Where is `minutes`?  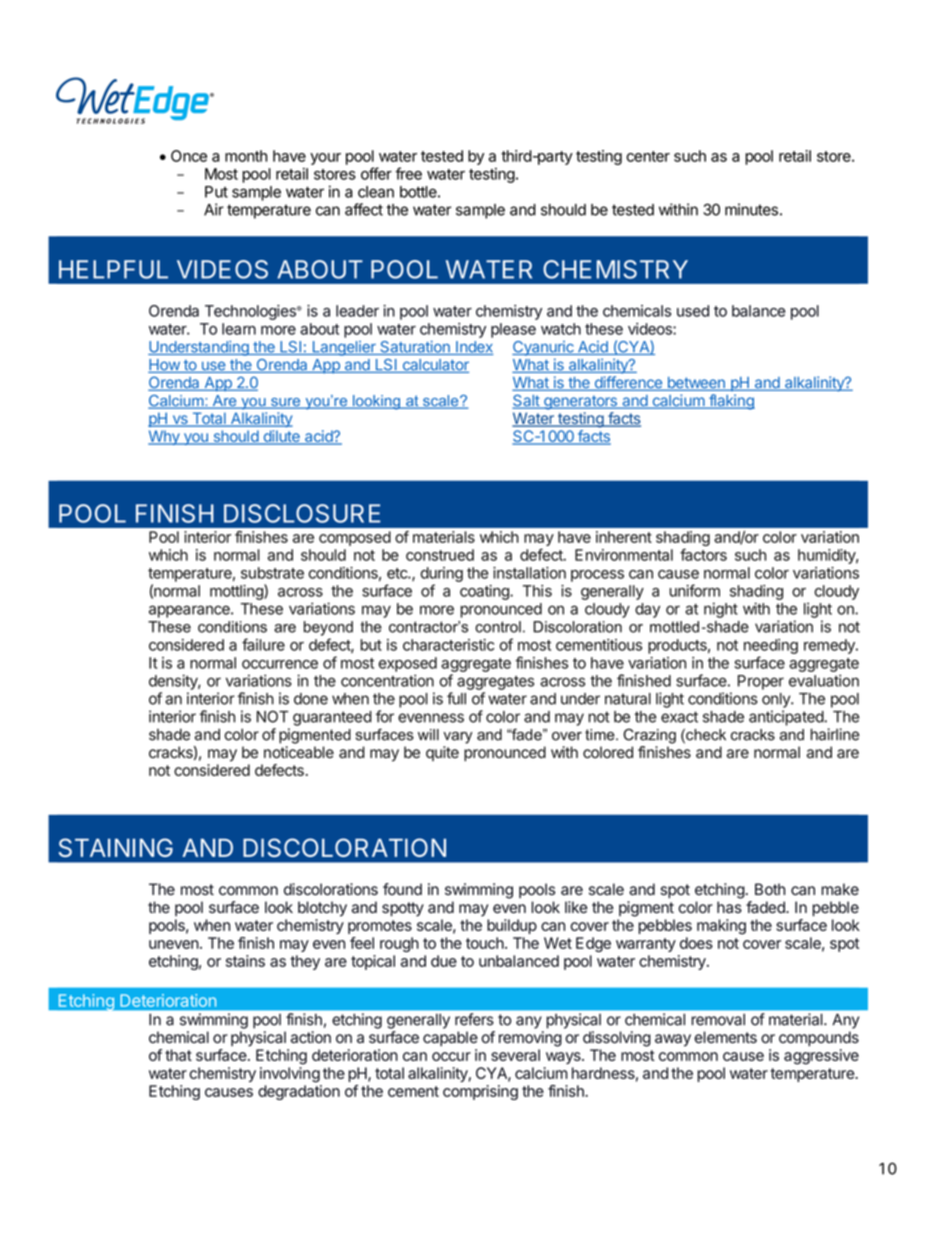
minutes is located at coordinates (751, 209).
